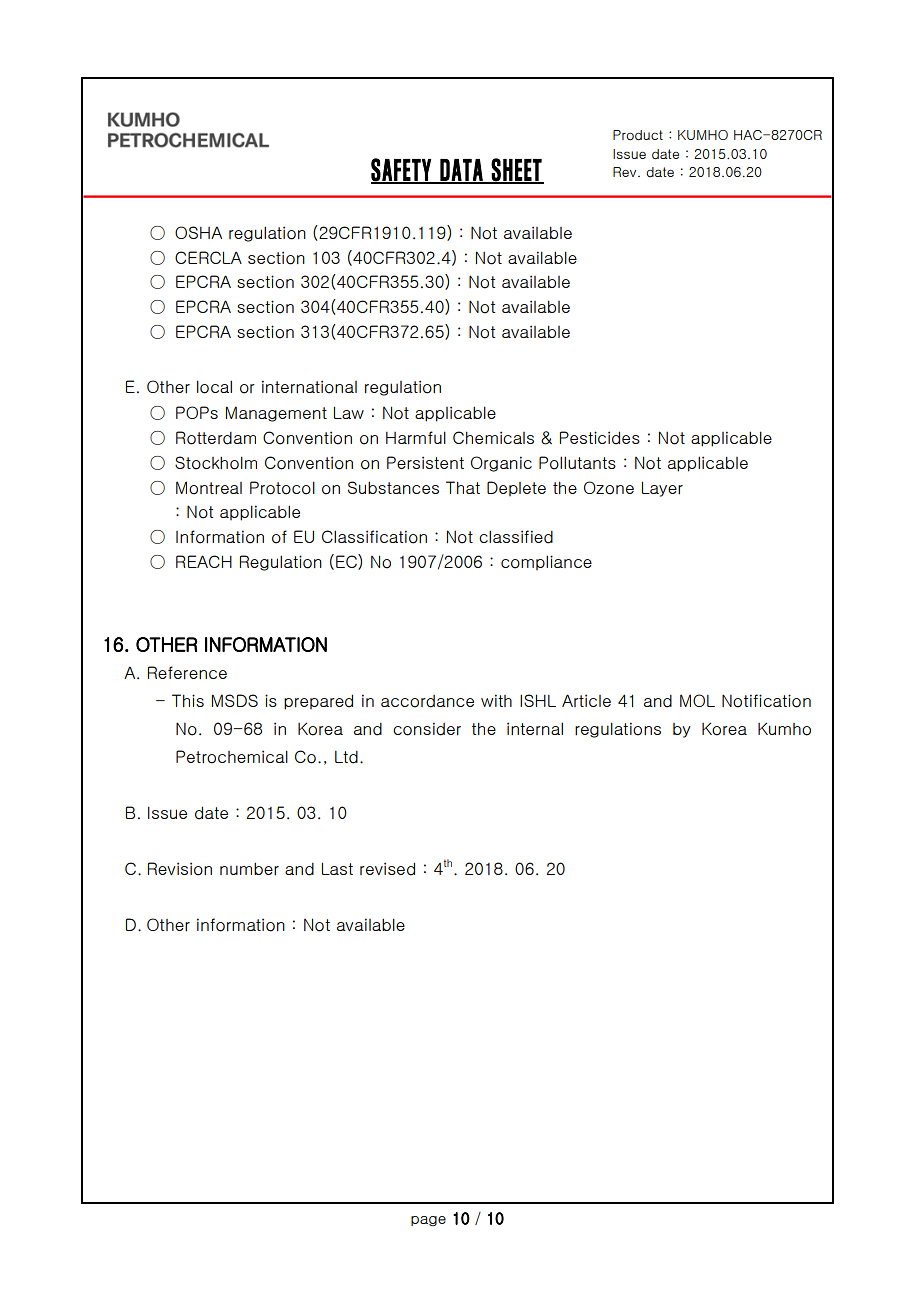 This document has width=924, height=1308. What do you see at coordinates (638, 135) in the document?
I see `Product` at bounding box center [638, 135].
